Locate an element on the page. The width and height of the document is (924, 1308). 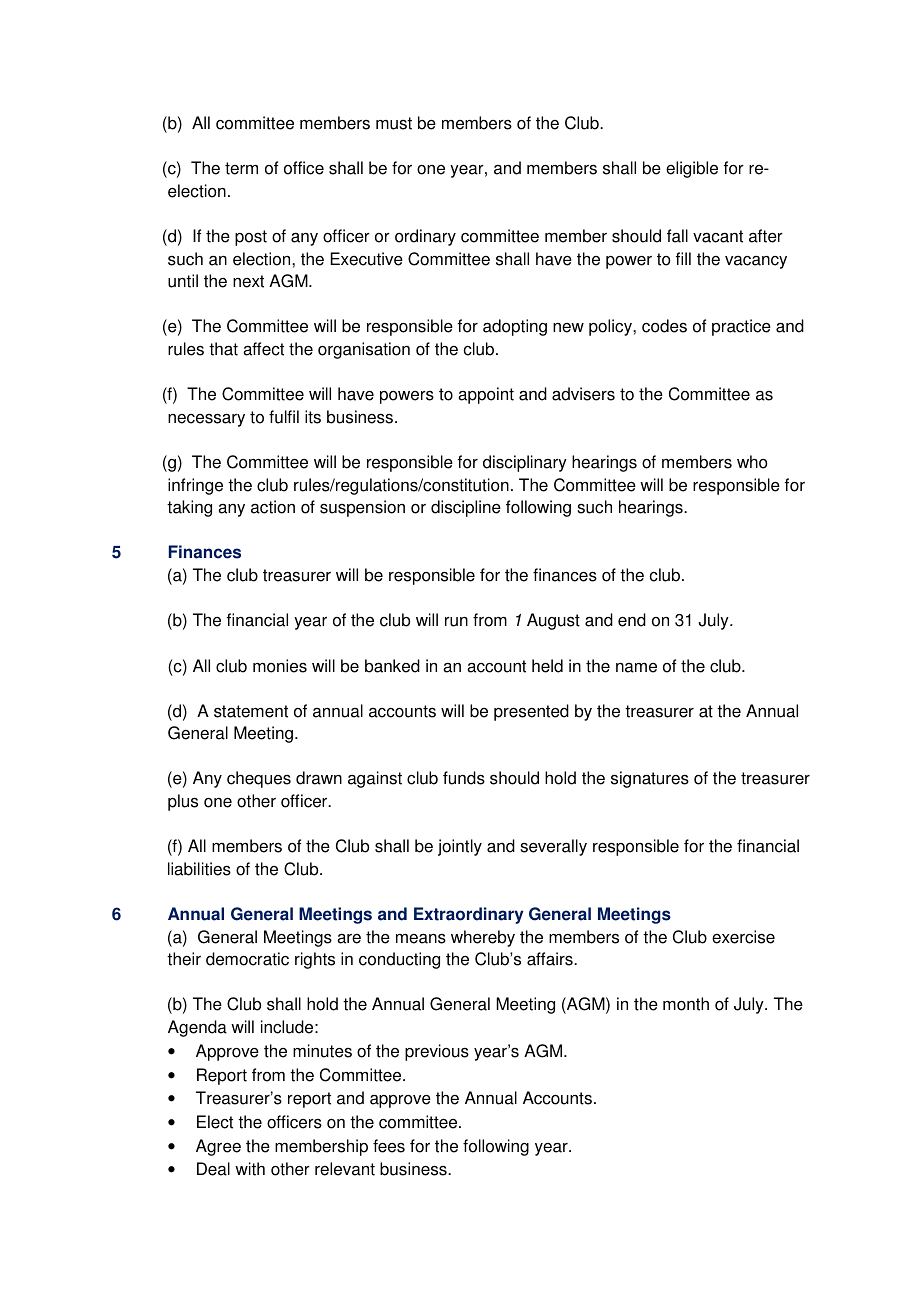
run is located at coordinates (456, 622).
